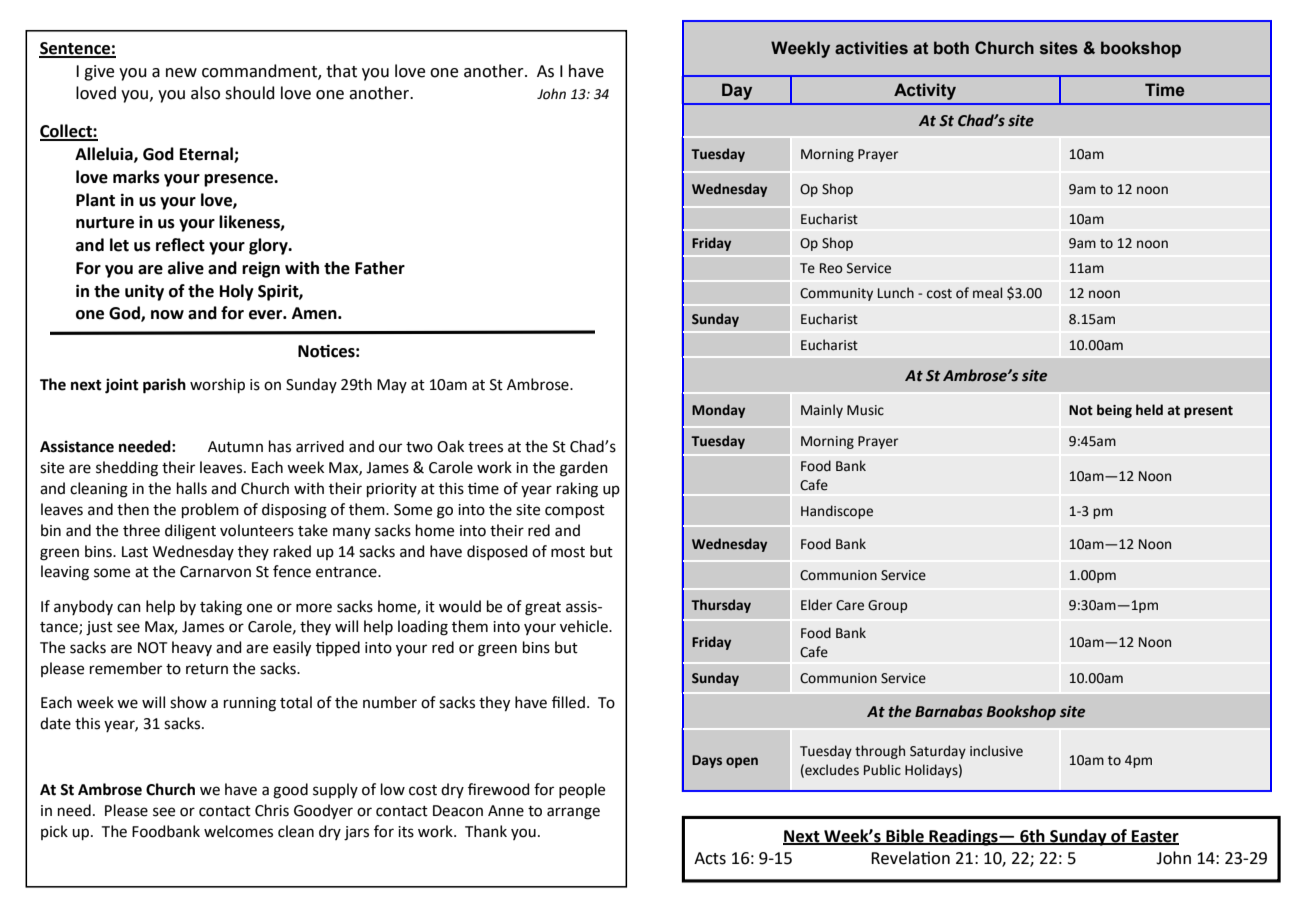 Image resolution: width=1308 pixels, height=924 pixels. I want to click on heavy, so click(192, 648).
